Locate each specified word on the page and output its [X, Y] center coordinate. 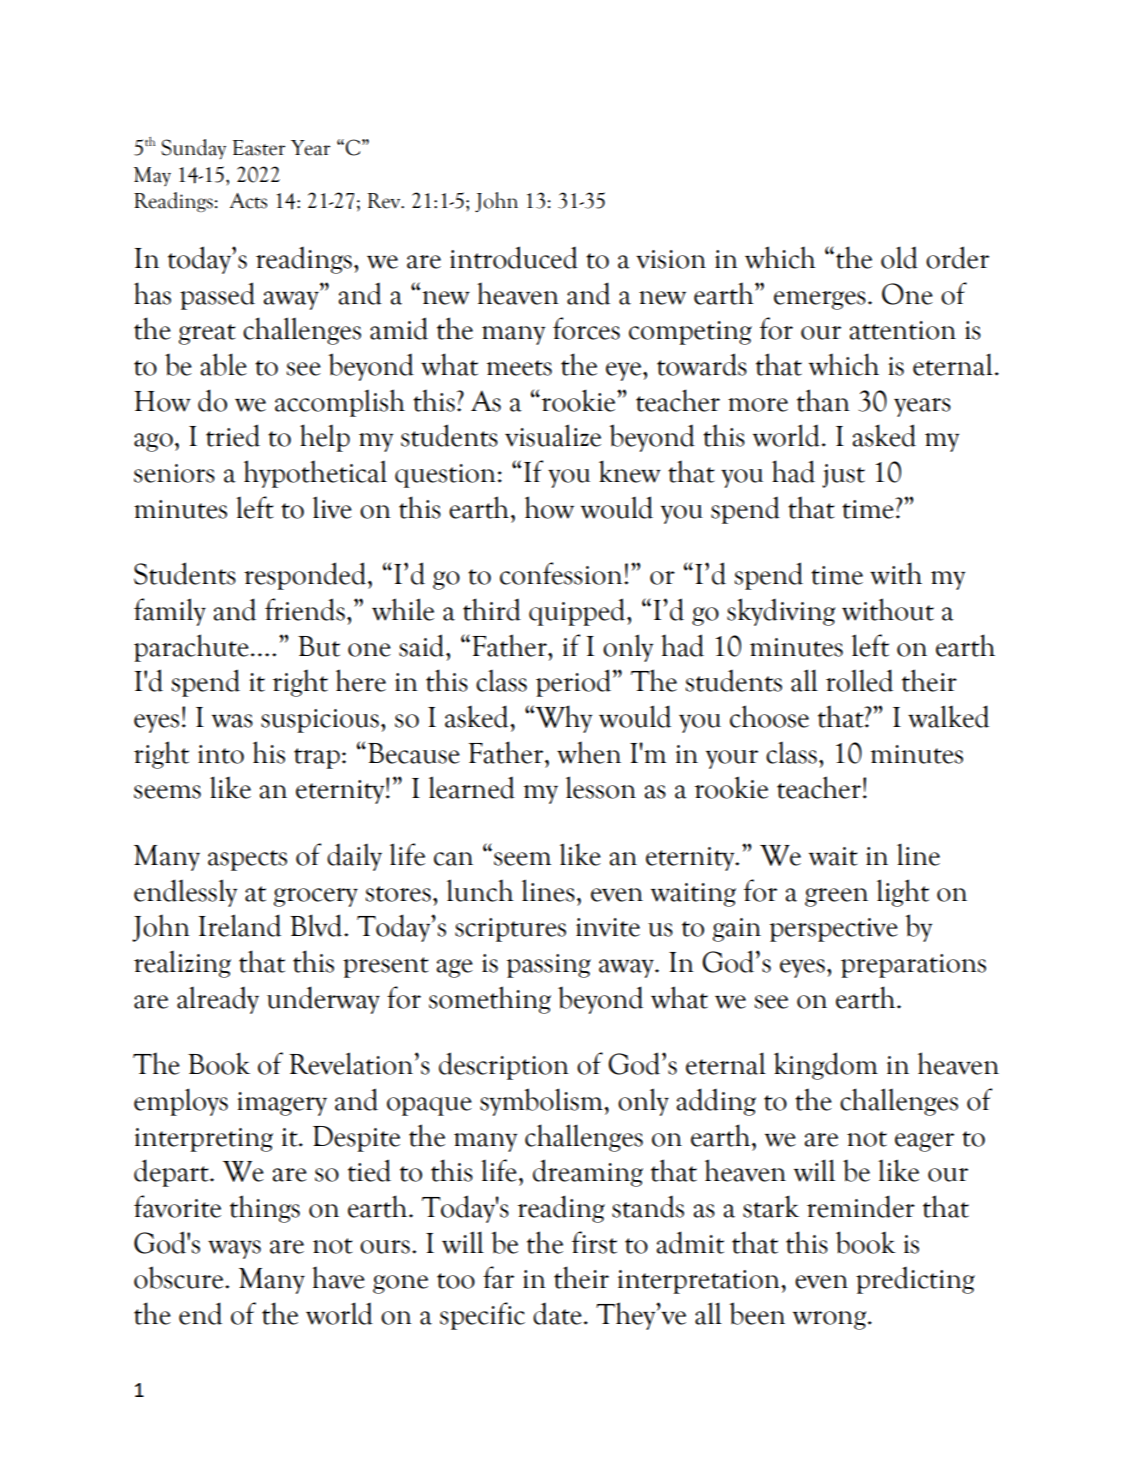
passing [549, 966]
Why [562, 719]
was [232, 721]
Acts [248, 201]
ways [234, 1249]
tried [233, 435]
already [218, 1000]
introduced [514, 257]
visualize [553, 435]
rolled [859, 680]
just [843, 476]
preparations [913, 966]
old [899, 257]
